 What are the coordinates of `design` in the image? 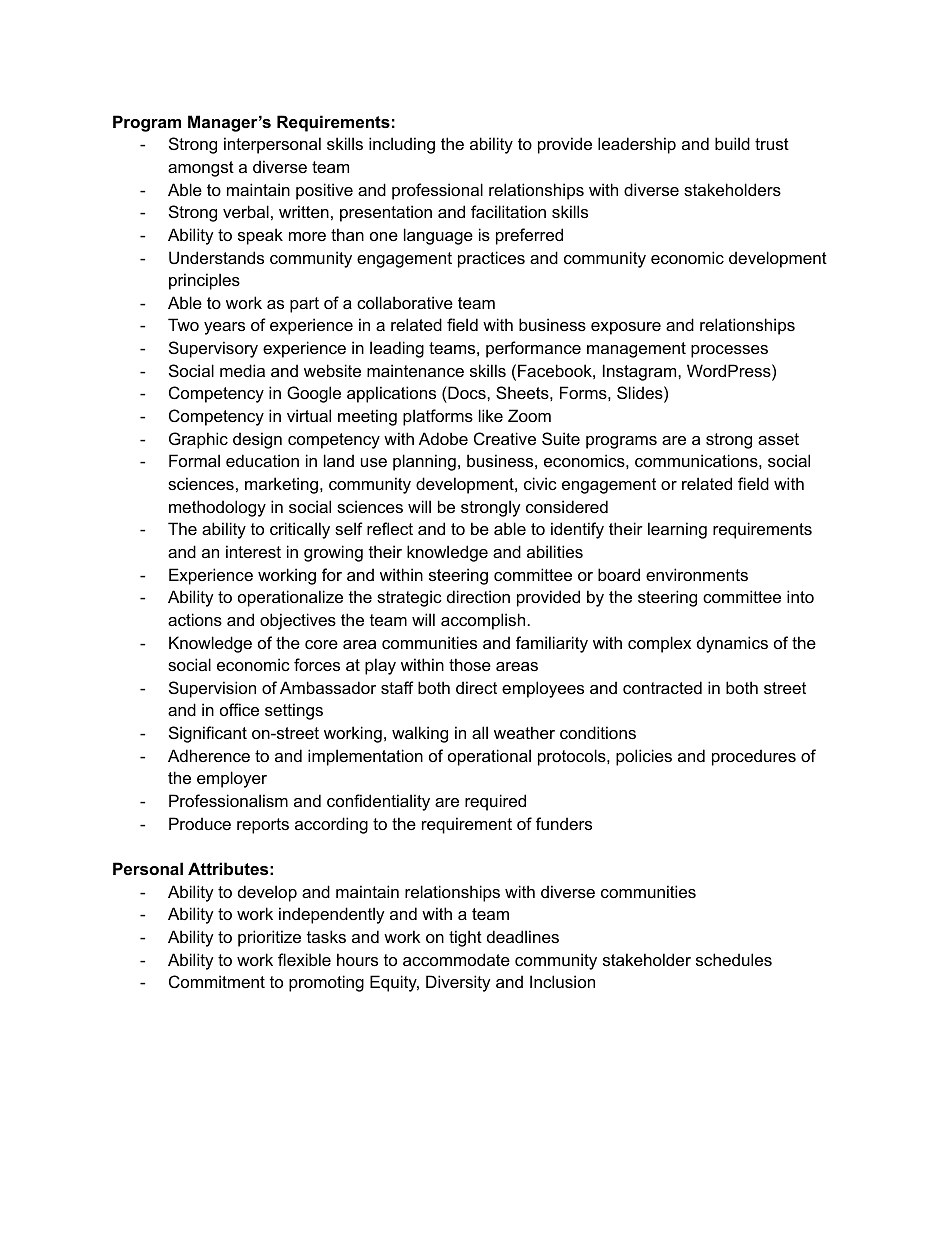 It's located at (257, 440).
